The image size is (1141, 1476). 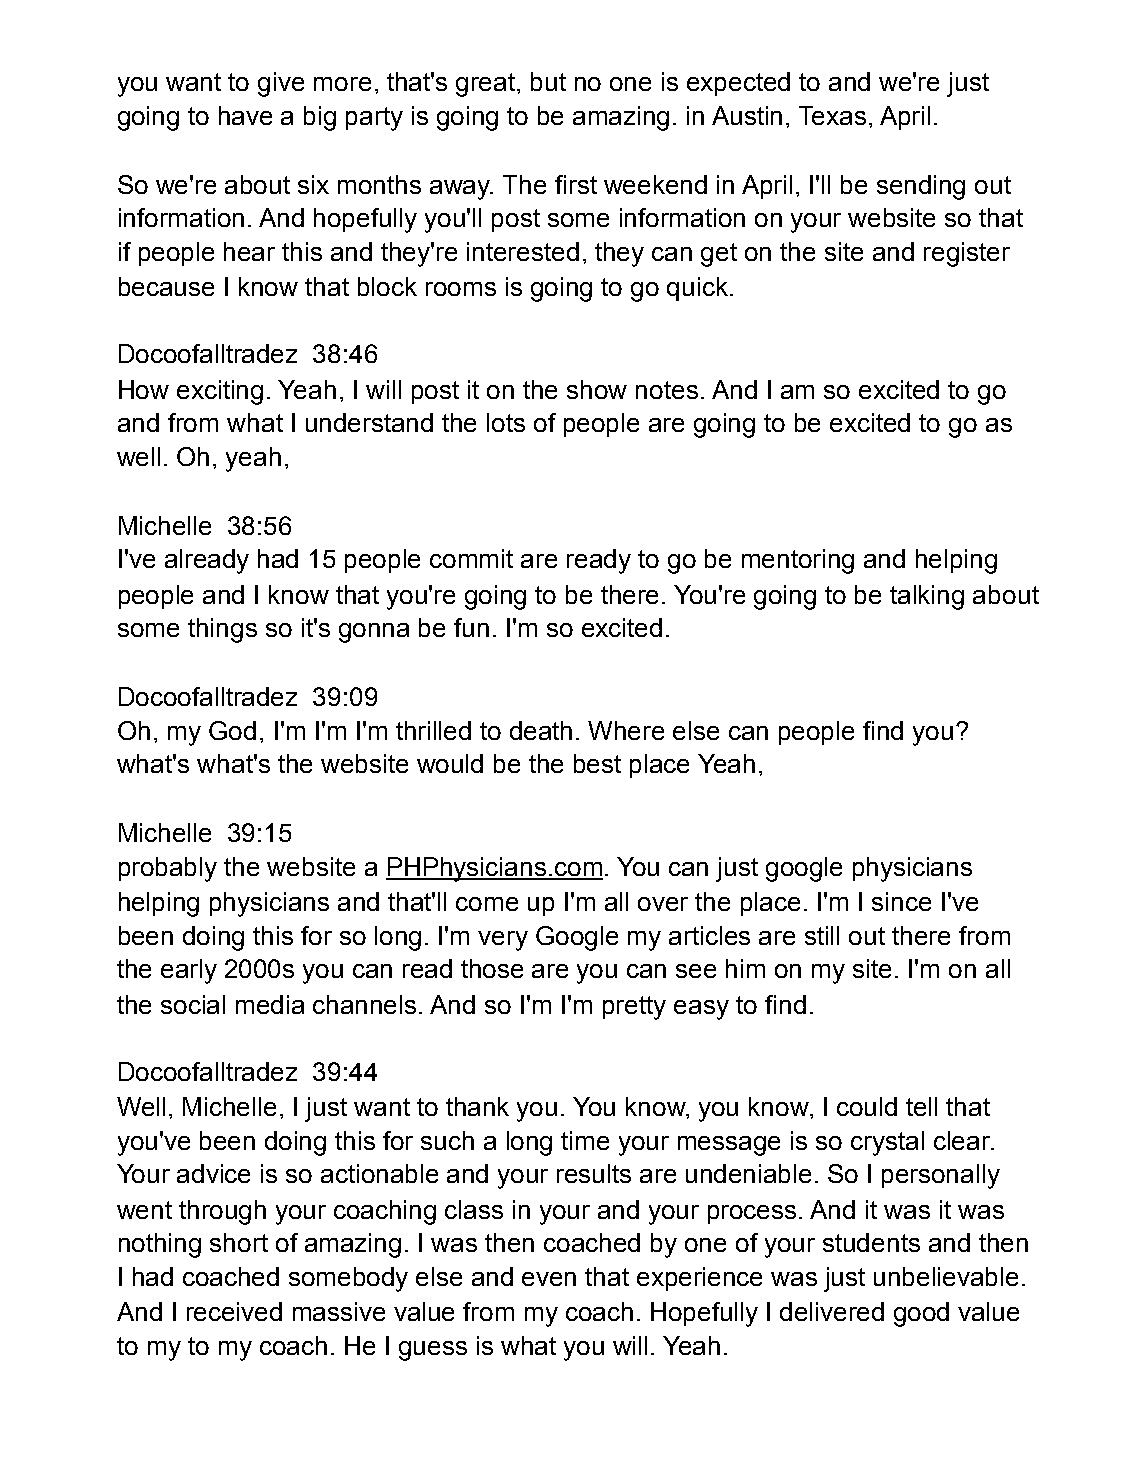 I want to click on things, so click(x=222, y=630).
